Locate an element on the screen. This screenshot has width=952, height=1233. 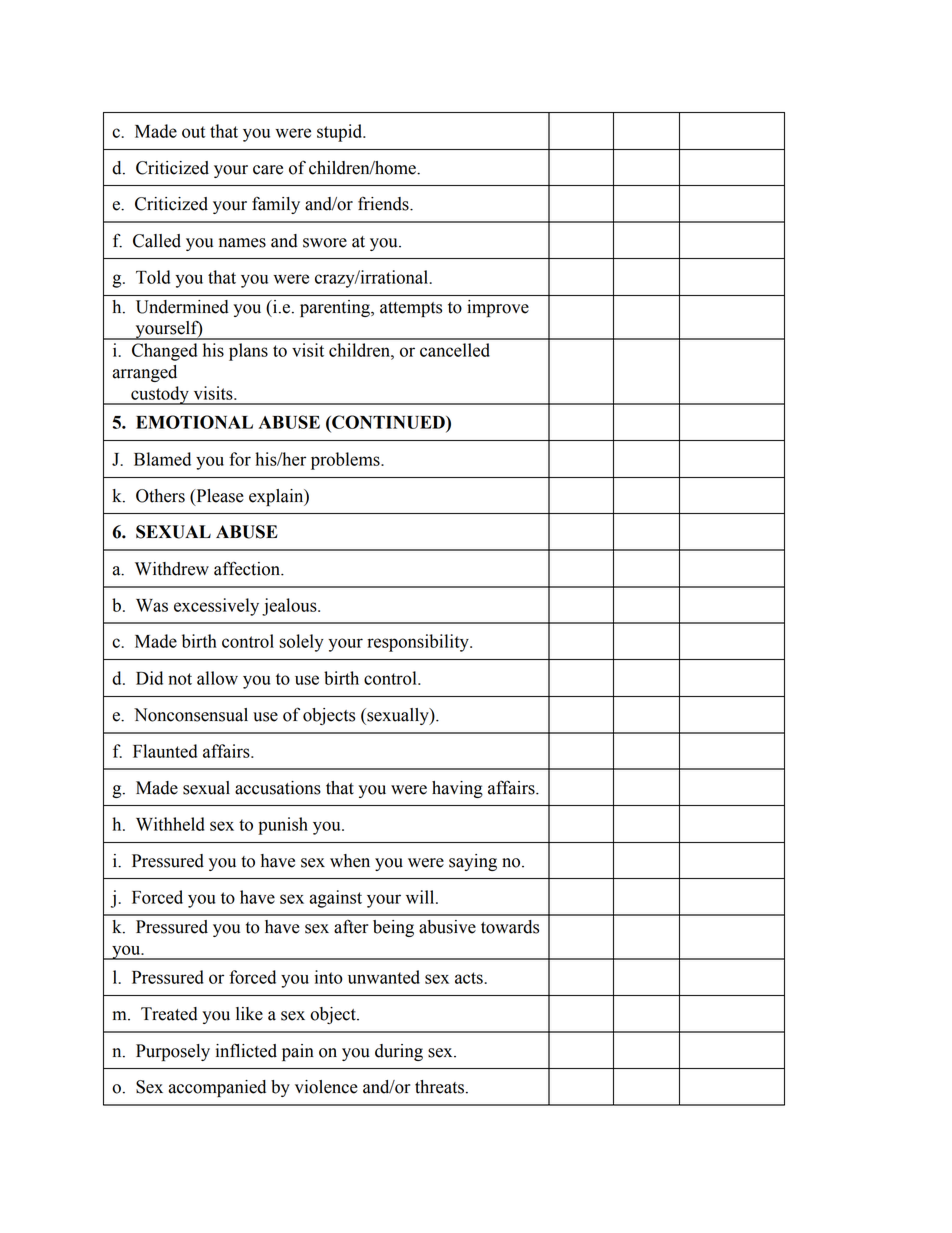
Purposely is located at coordinates (173, 1052).
